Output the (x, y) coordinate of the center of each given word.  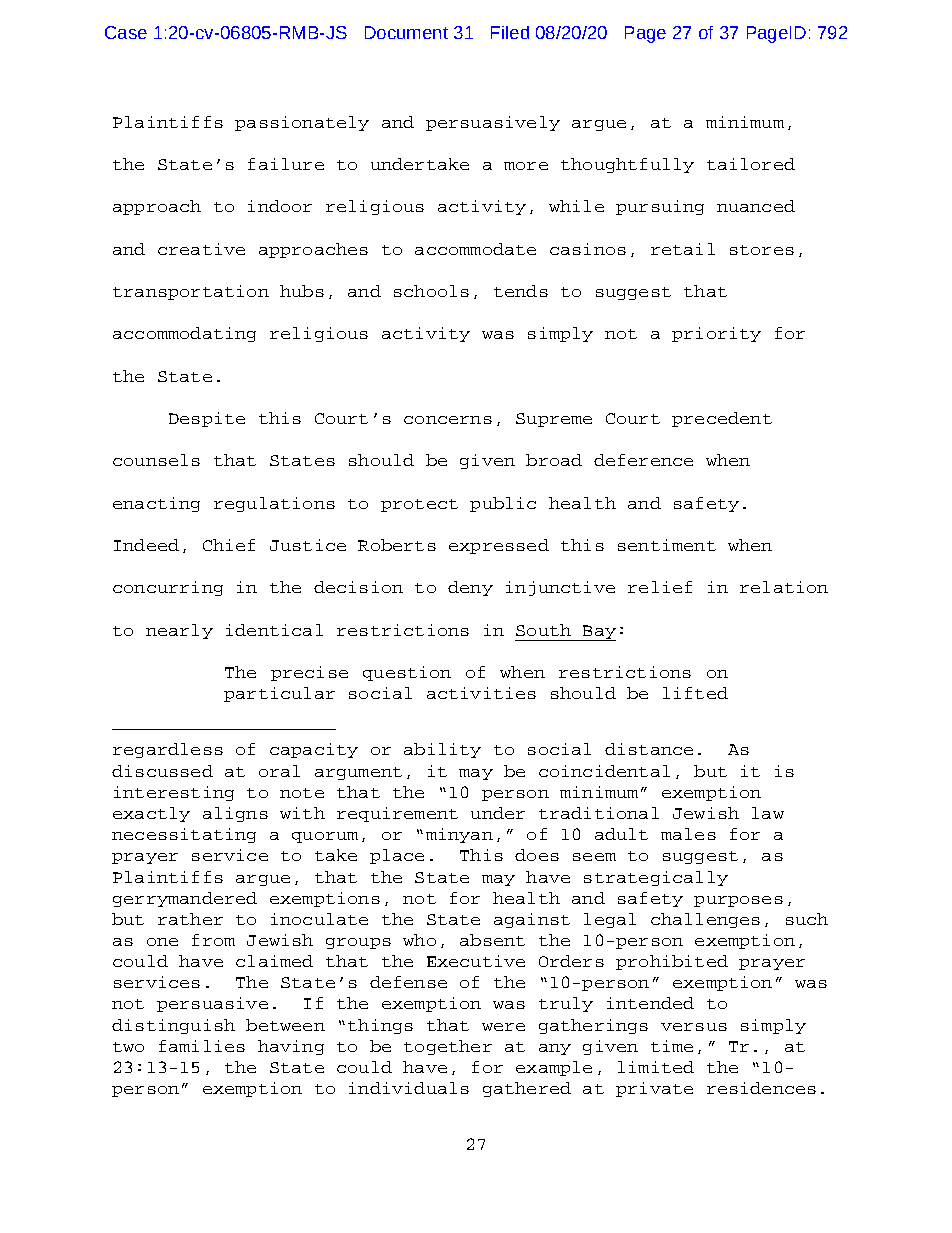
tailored (751, 164)
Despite (207, 419)
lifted (695, 693)
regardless (168, 750)
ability (442, 750)
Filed (510, 32)
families (202, 1046)
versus (694, 1027)
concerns (448, 420)
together (448, 1047)
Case (126, 32)
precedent (722, 419)
